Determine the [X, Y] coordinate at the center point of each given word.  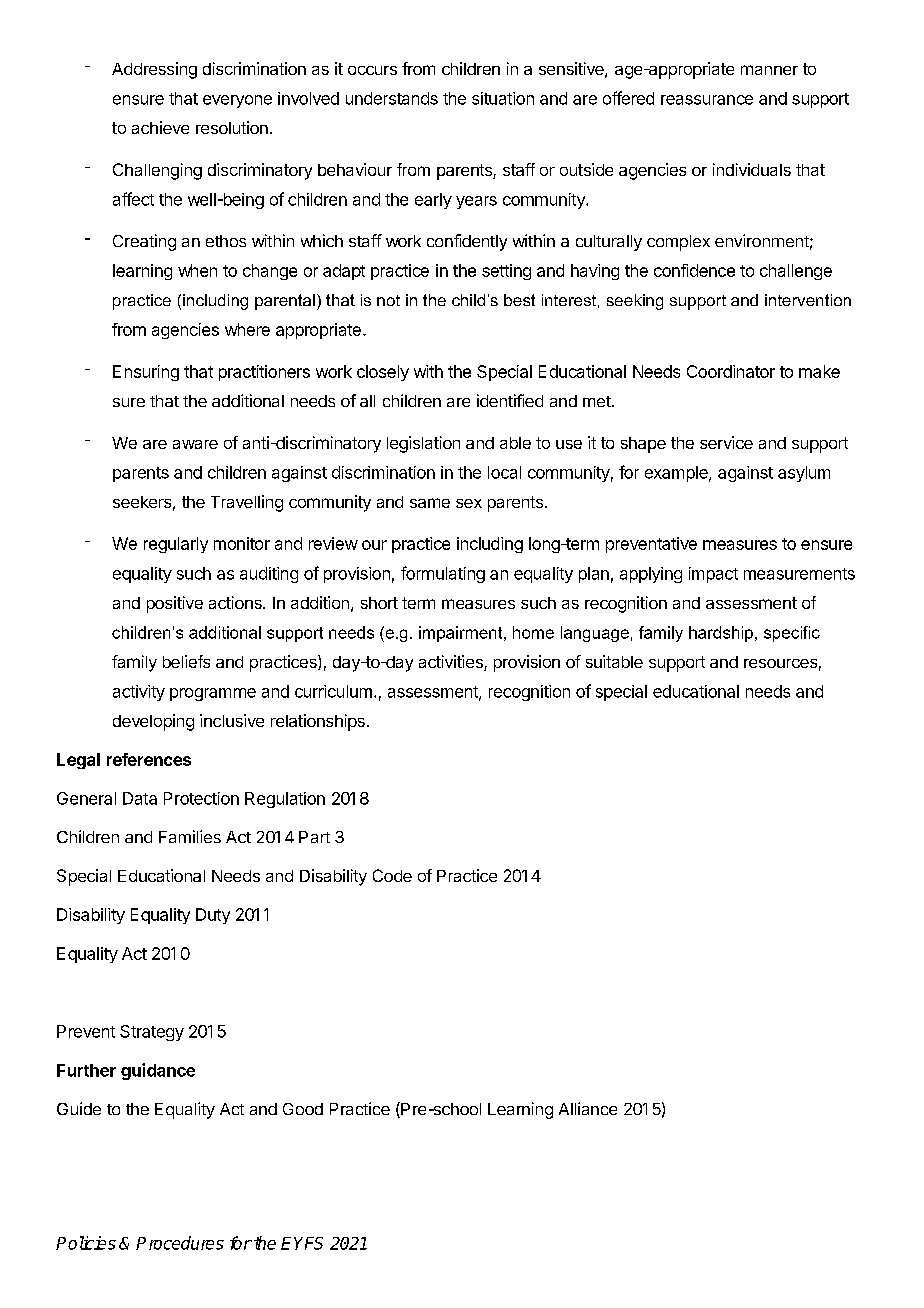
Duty [213, 916]
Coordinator [731, 371]
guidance [158, 1071]
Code [392, 875]
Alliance [588, 1108]
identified [510, 400]
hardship [721, 634]
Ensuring [146, 373]
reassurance [707, 100]
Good [303, 1109]
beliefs [186, 661]
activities [452, 663]
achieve [160, 127]
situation [503, 98]
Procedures [180, 1243]
